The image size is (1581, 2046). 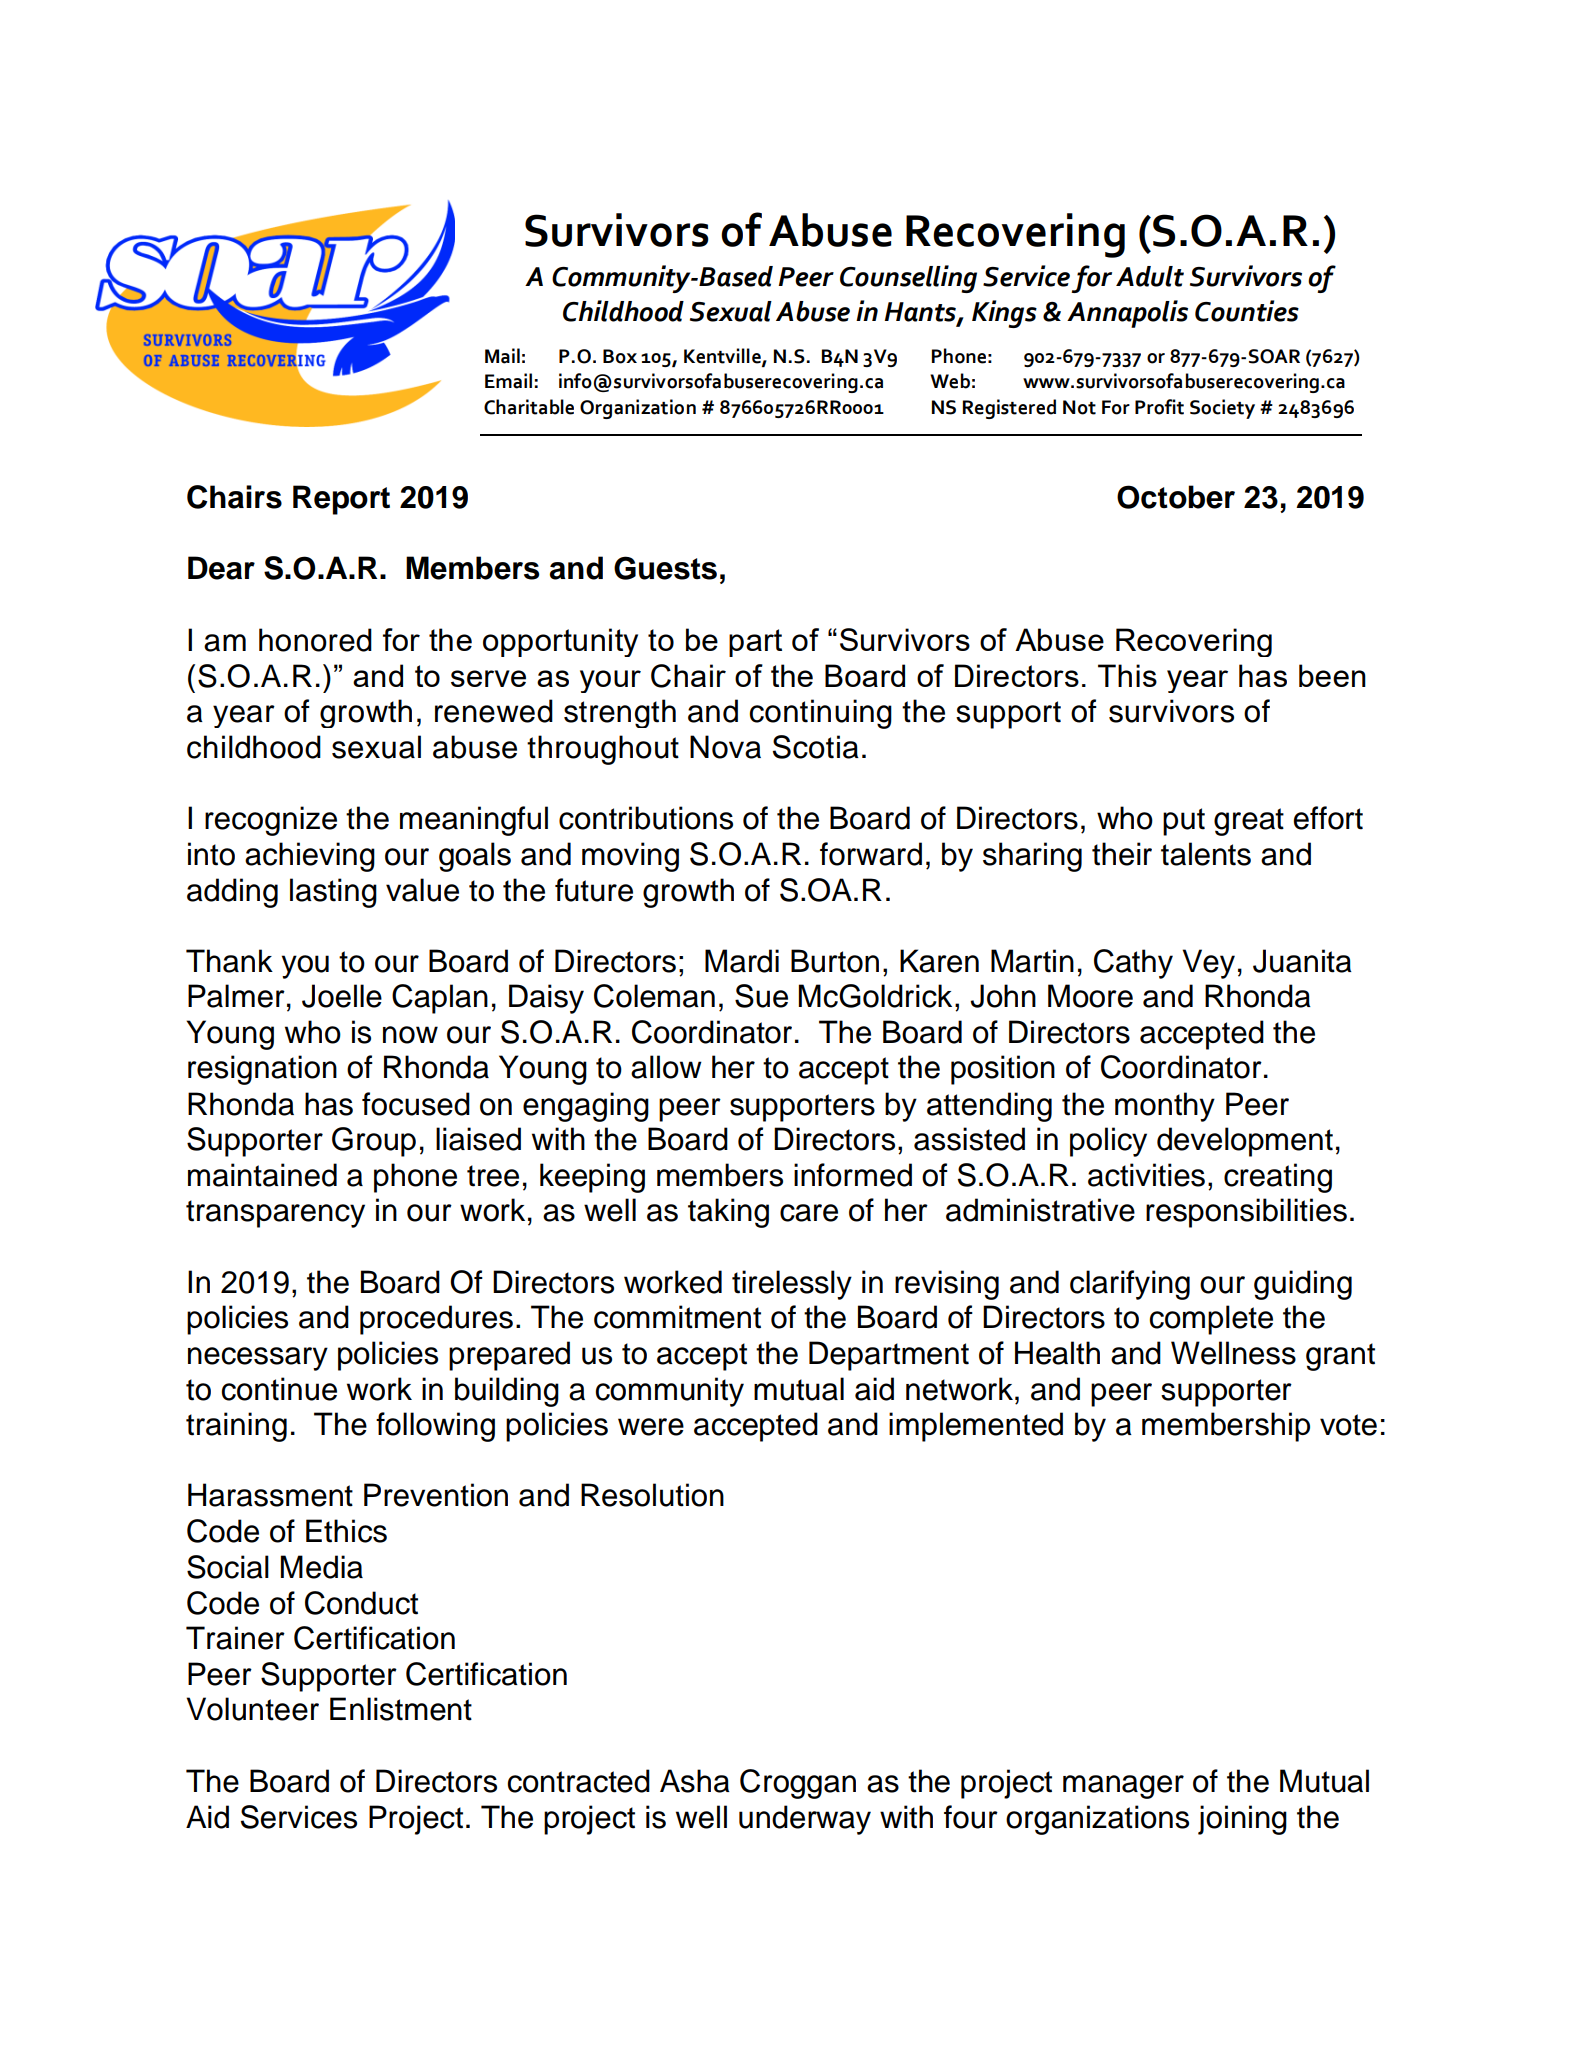 What do you see at coordinates (401, 1709) in the screenshot?
I see `Enlistment` at bounding box center [401, 1709].
